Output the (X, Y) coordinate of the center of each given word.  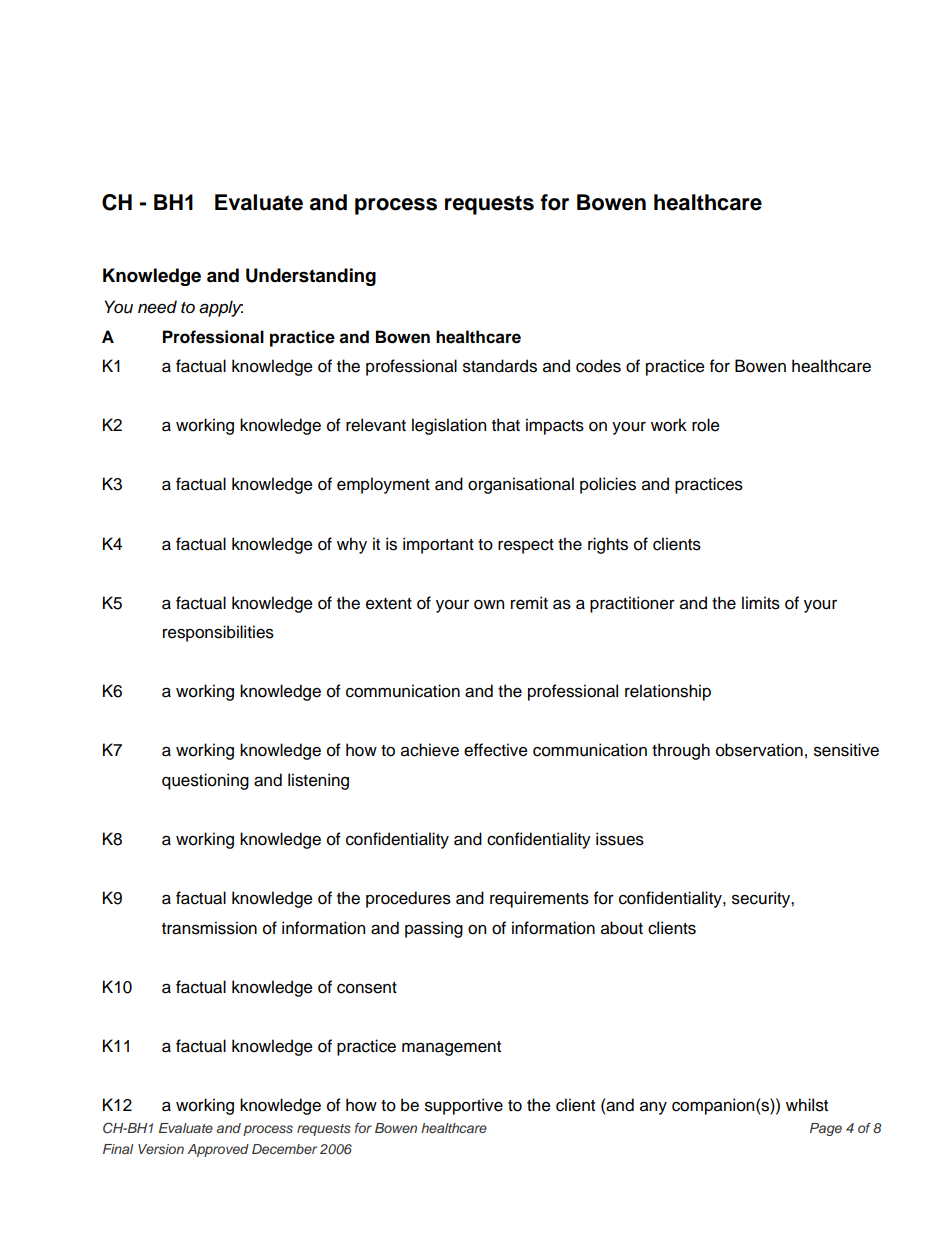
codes (598, 366)
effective (496, 750)
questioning (205, 781)
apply (221, 308)
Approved (218, 1150)
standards (500, 366)
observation (759, 750)
